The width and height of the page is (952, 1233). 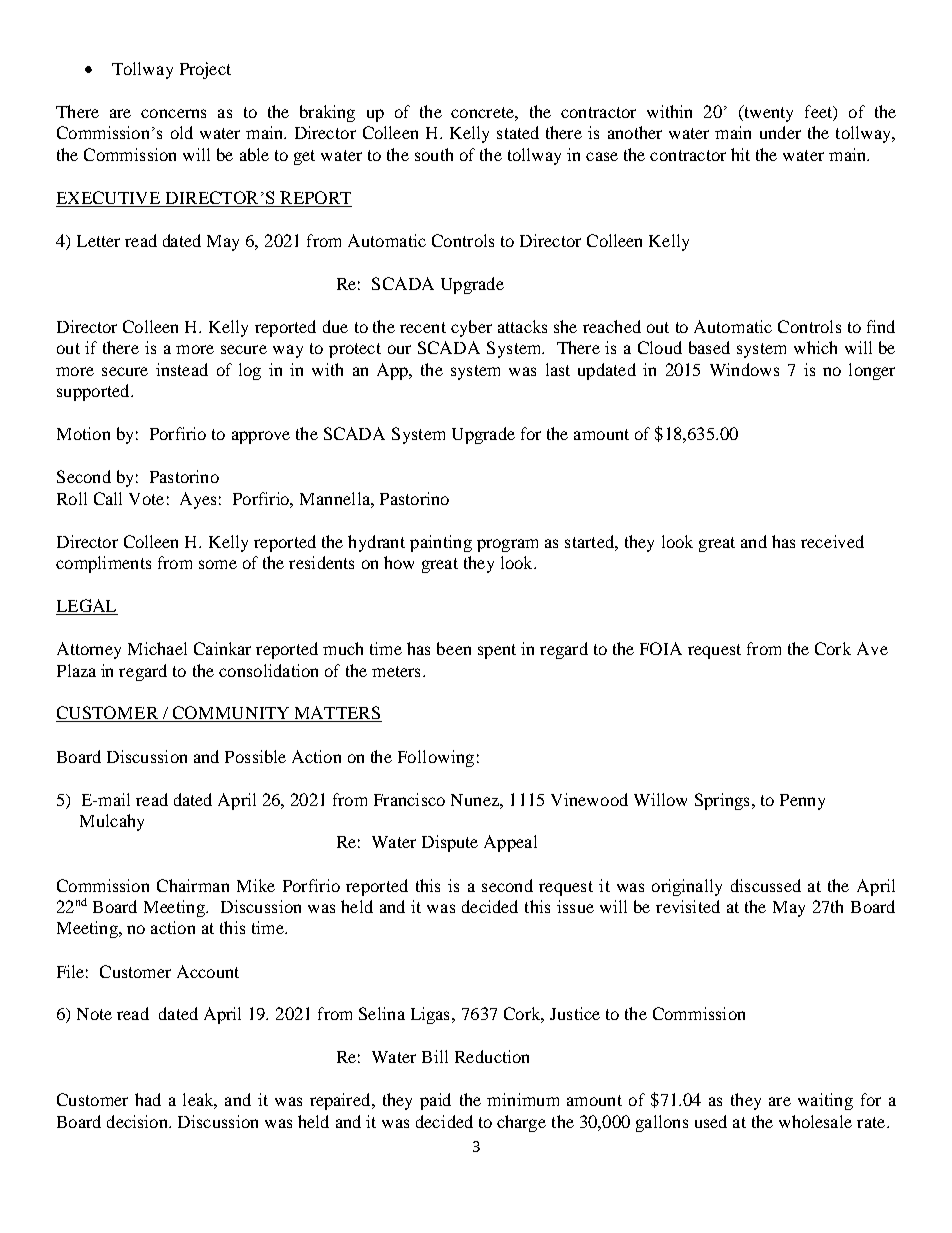 What do you see at coordinates (815, 347) in the page?
I see `which` at bounding box center [815, 347].
